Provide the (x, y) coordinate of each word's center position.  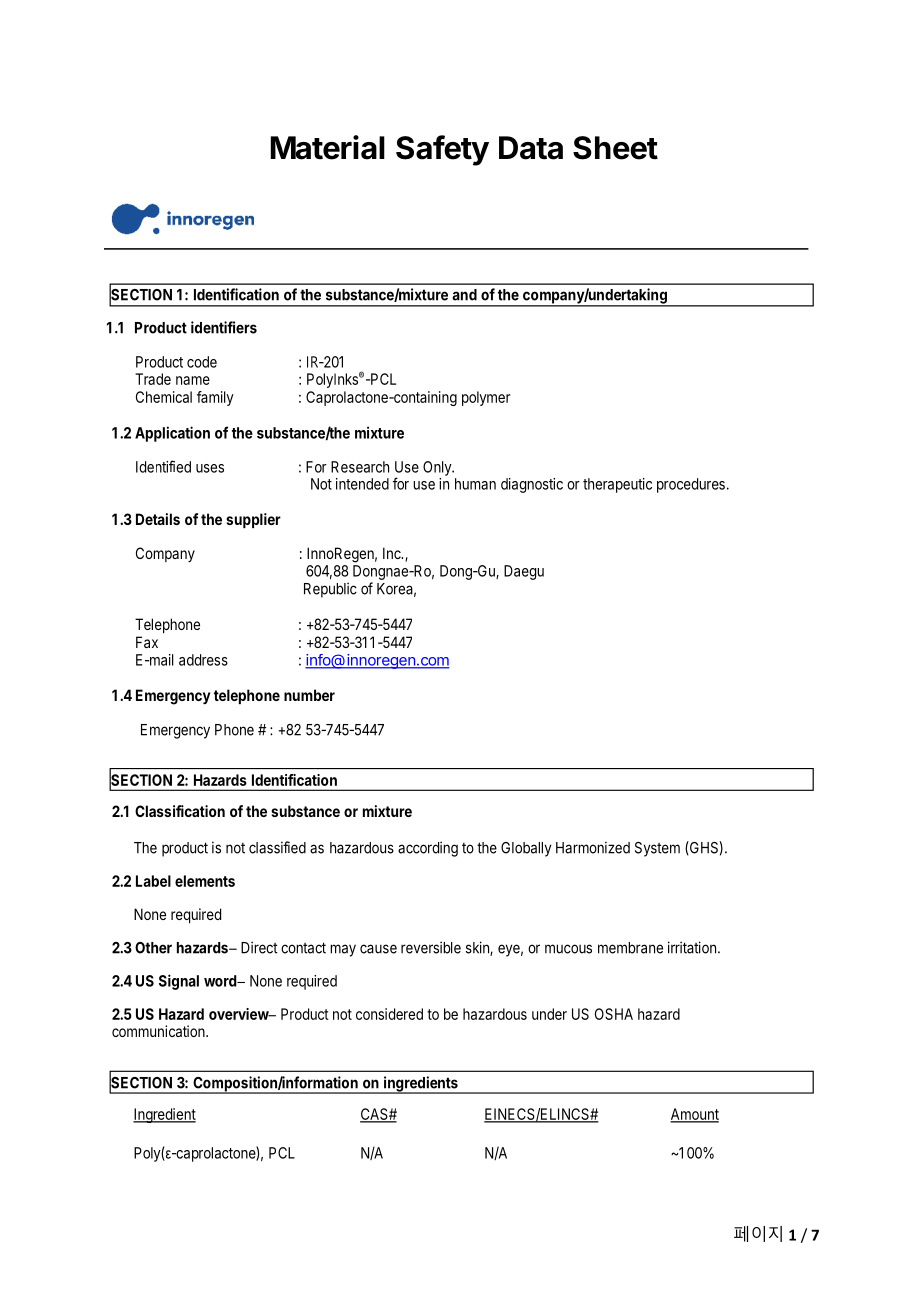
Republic (330, 590)
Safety (442, 150)
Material (327, 147)
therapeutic (617, 485)
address (203, 660)
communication (159, 1031)
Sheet (615, 148)
